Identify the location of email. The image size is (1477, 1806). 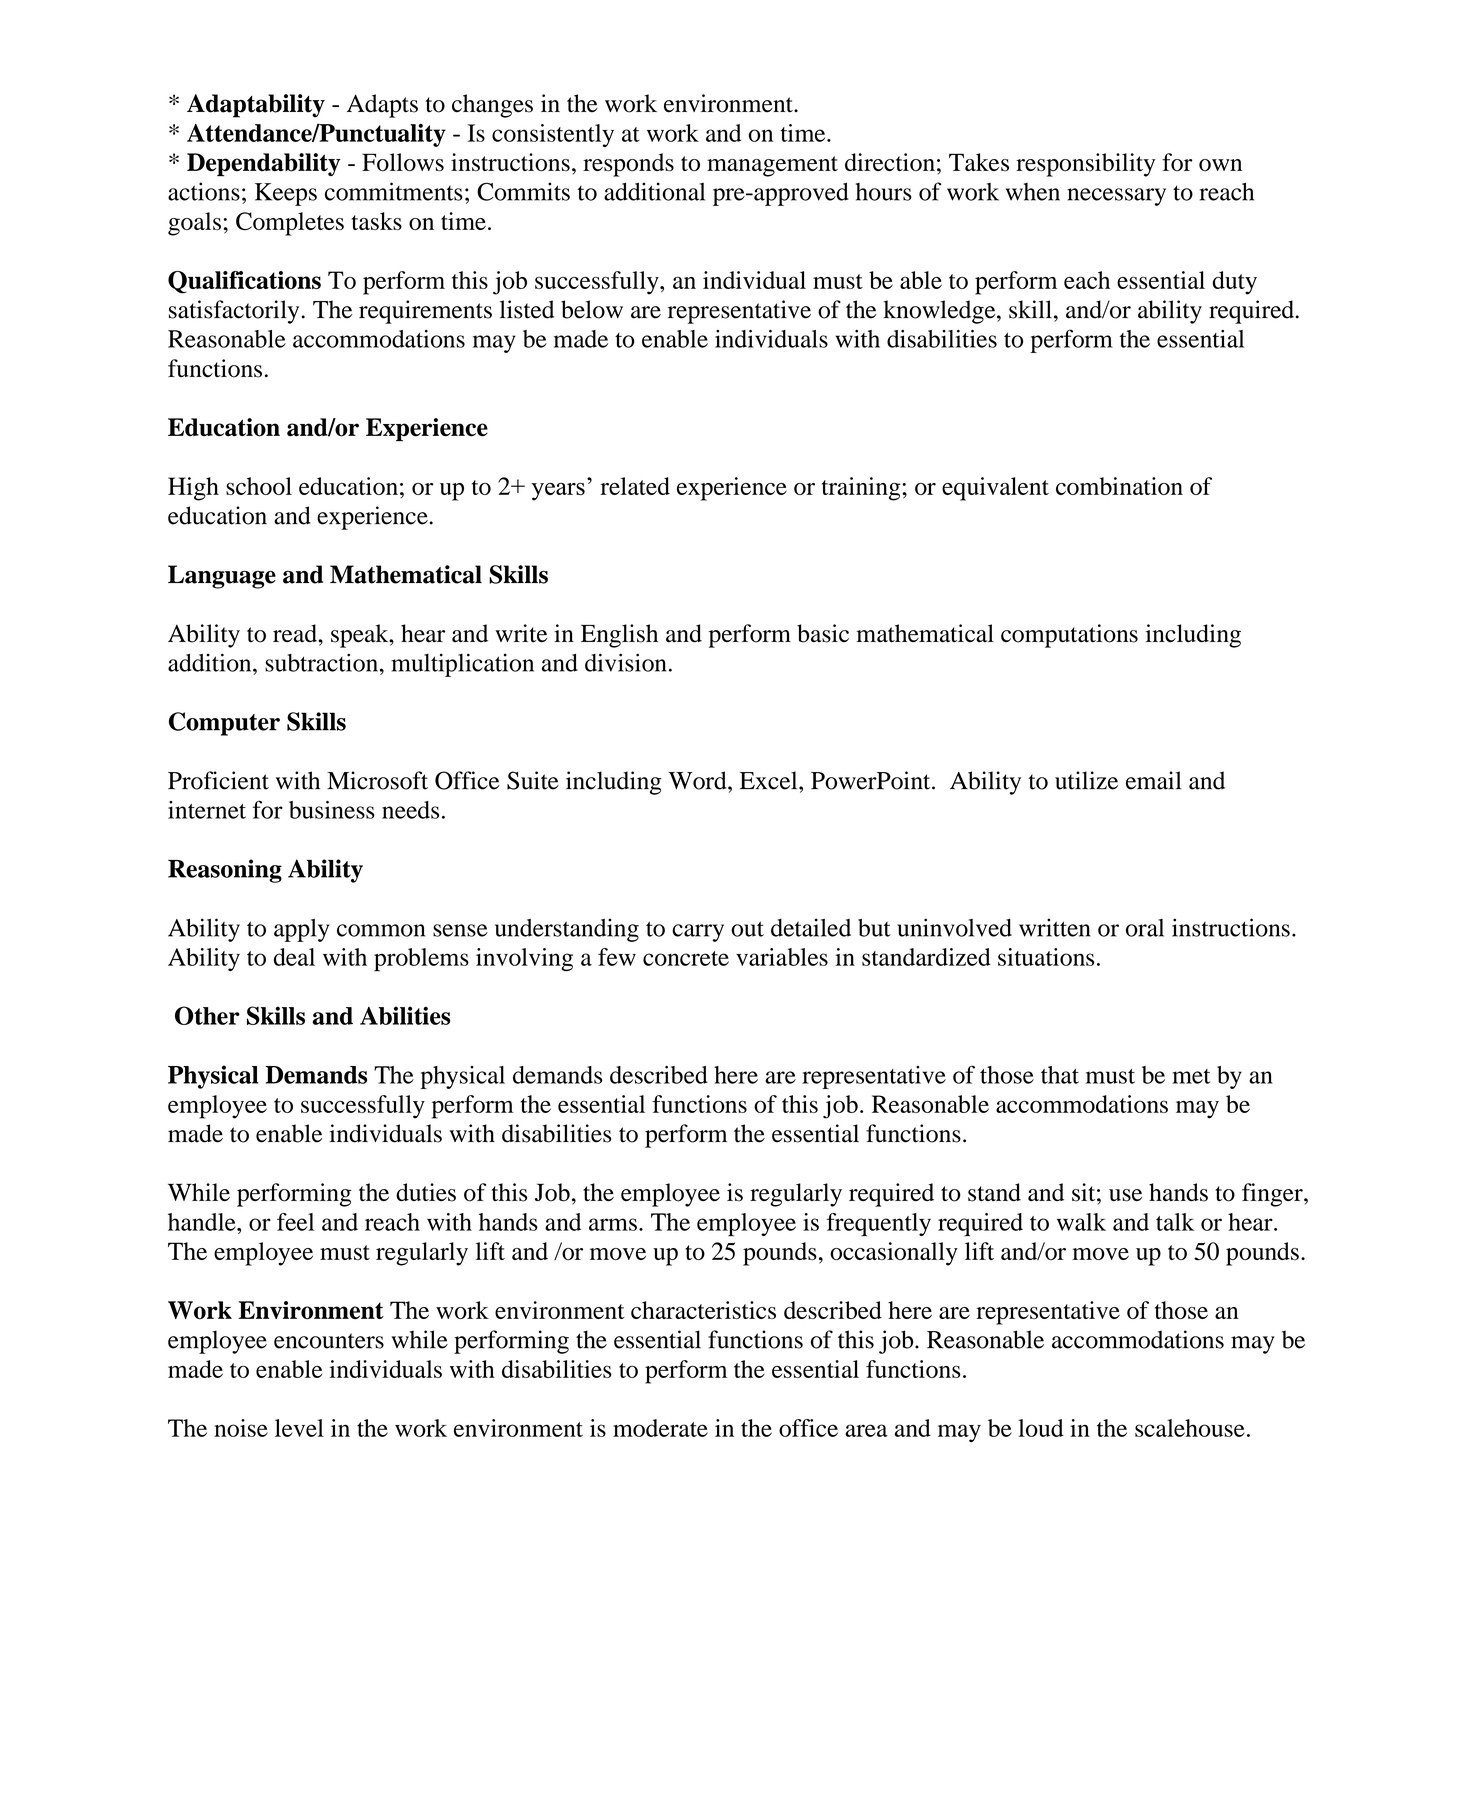
(1154, 780).
